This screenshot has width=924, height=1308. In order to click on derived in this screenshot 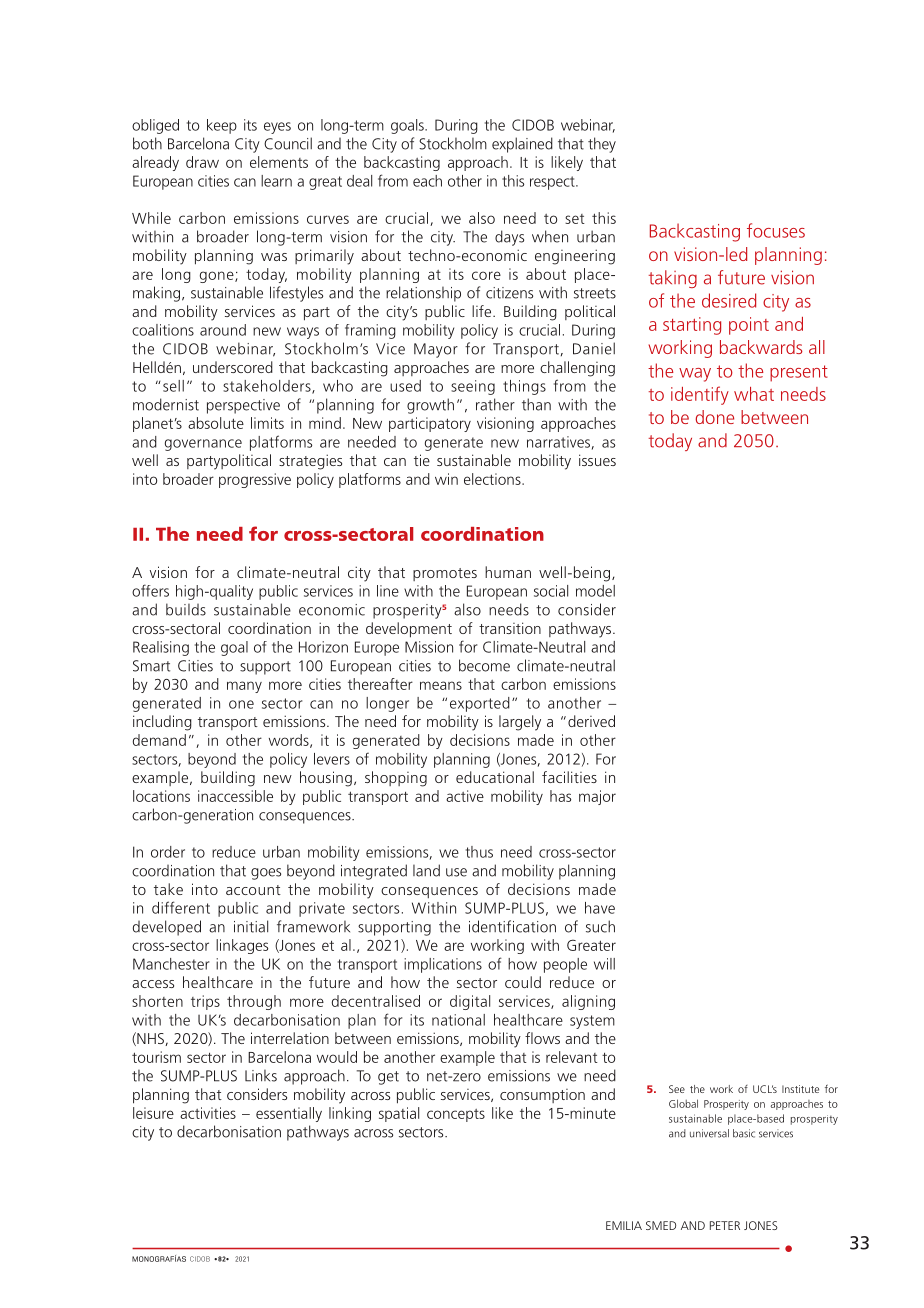, I will do `click(591, 721)`.
